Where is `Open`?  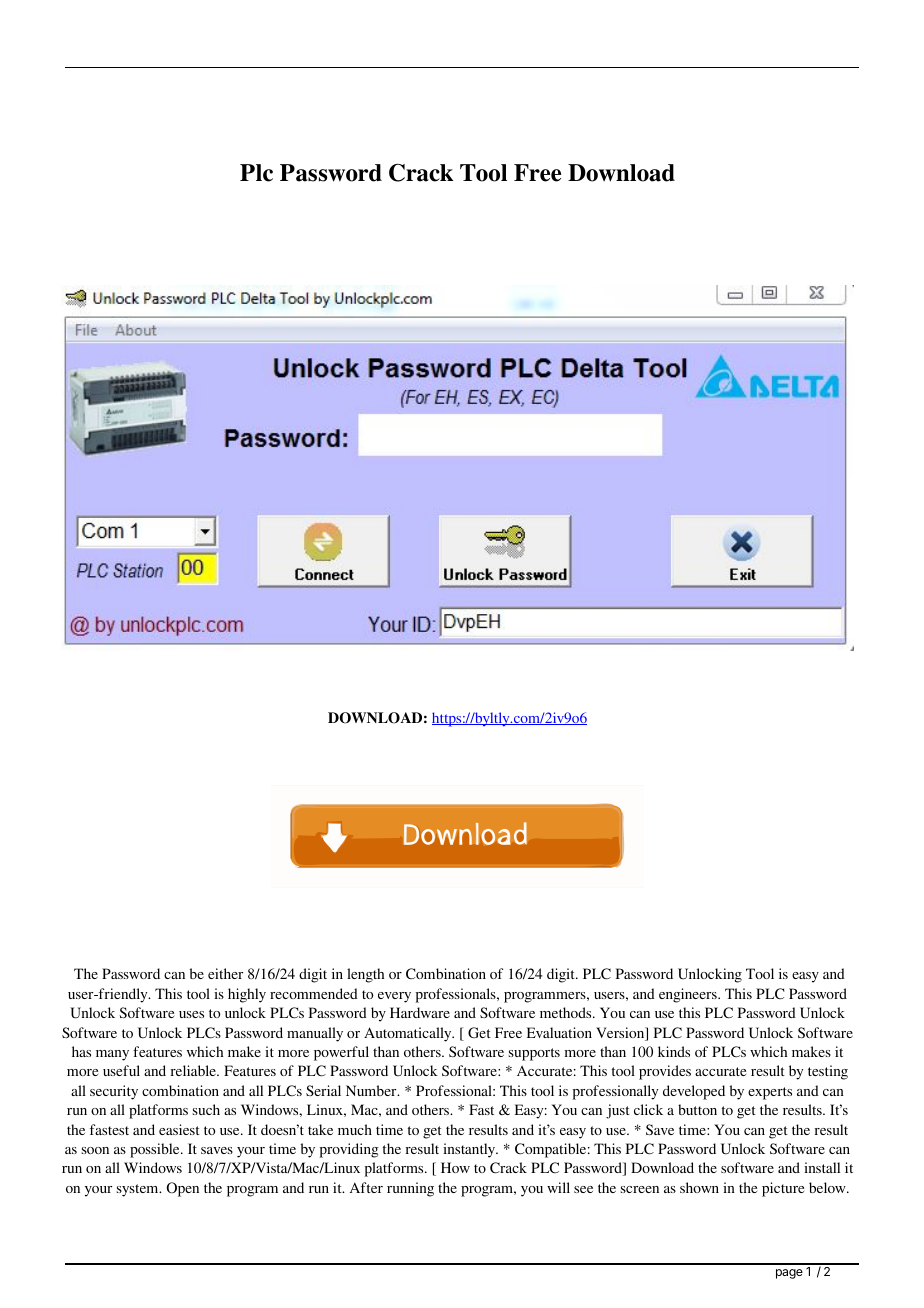
Open is located at coordinates (183, 1189).
